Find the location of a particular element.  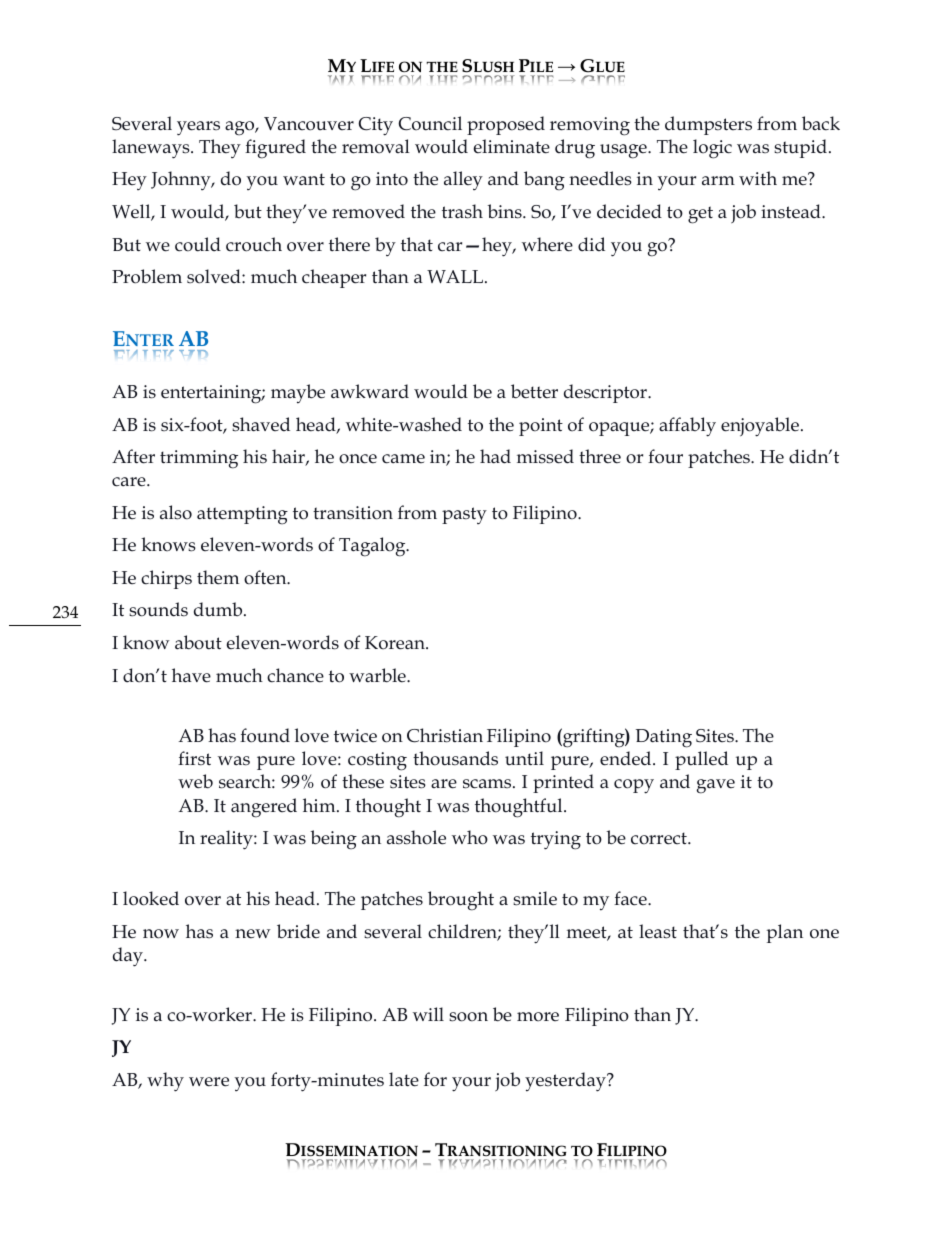

pasty is located at coordinates (464, 515).
